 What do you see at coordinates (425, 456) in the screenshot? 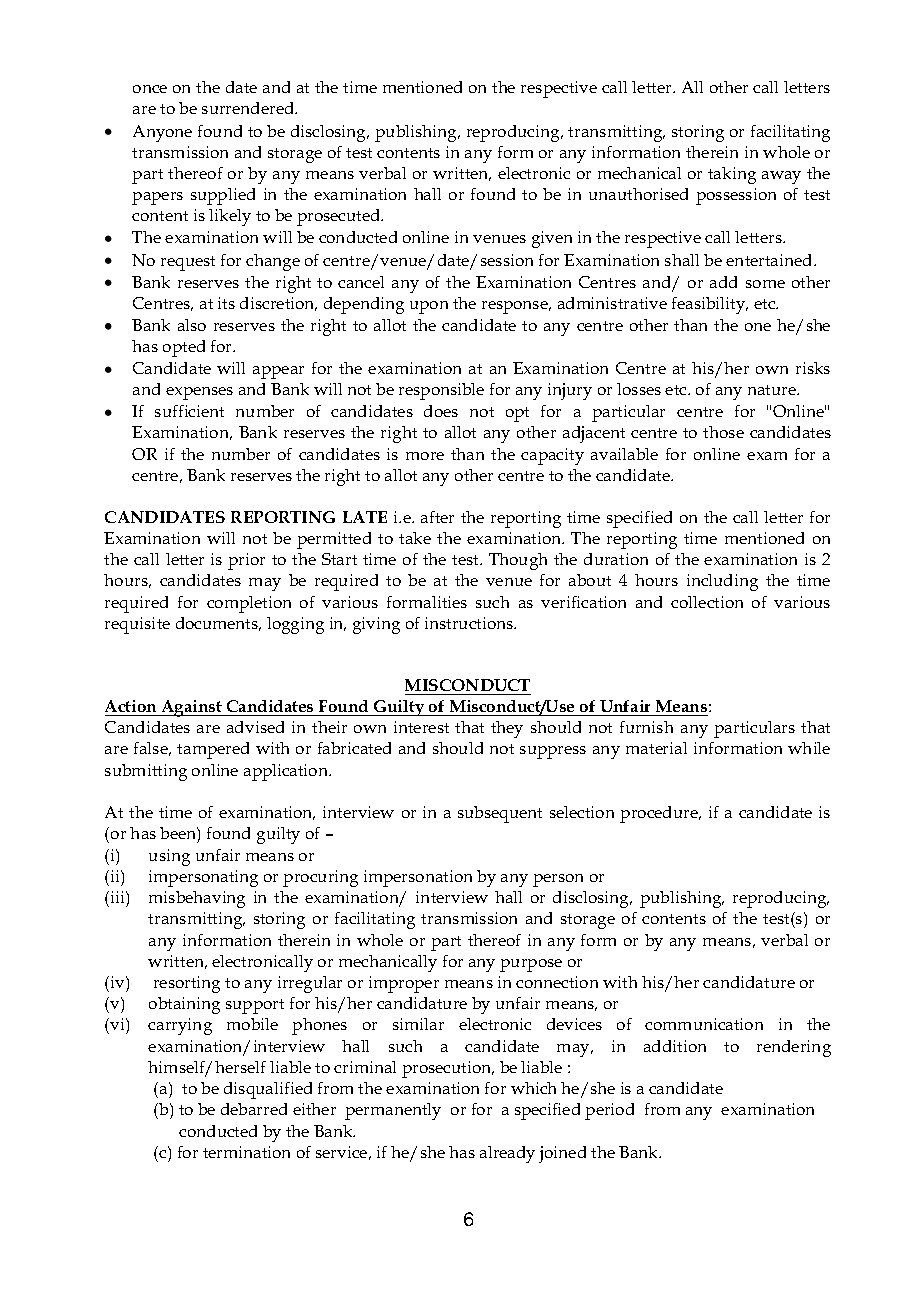
I see `more` at bounding box center [425, 456].
